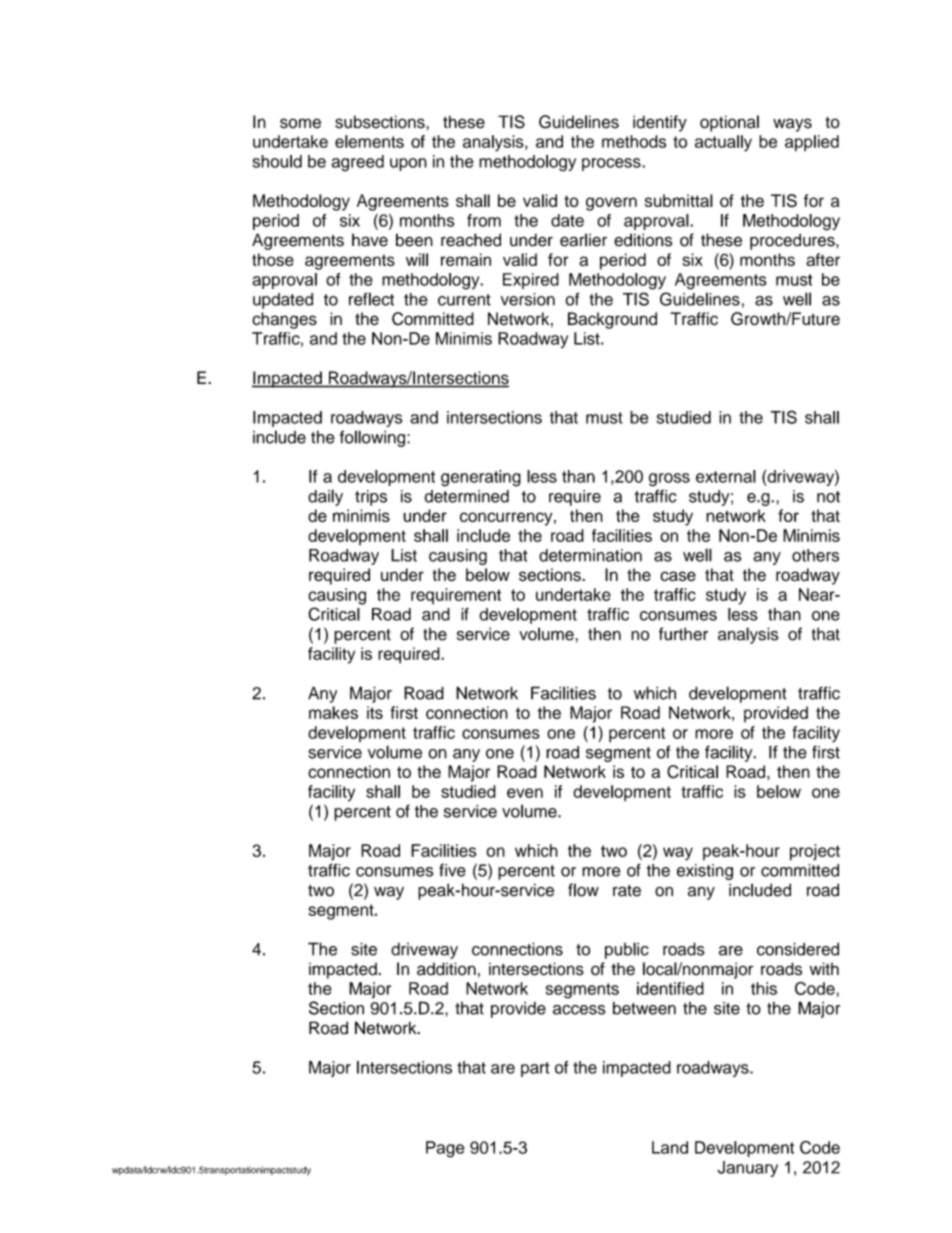 Image resolution: width=952 pixels, height=1233 pixels. I want to click on process, so click(612, 164).
